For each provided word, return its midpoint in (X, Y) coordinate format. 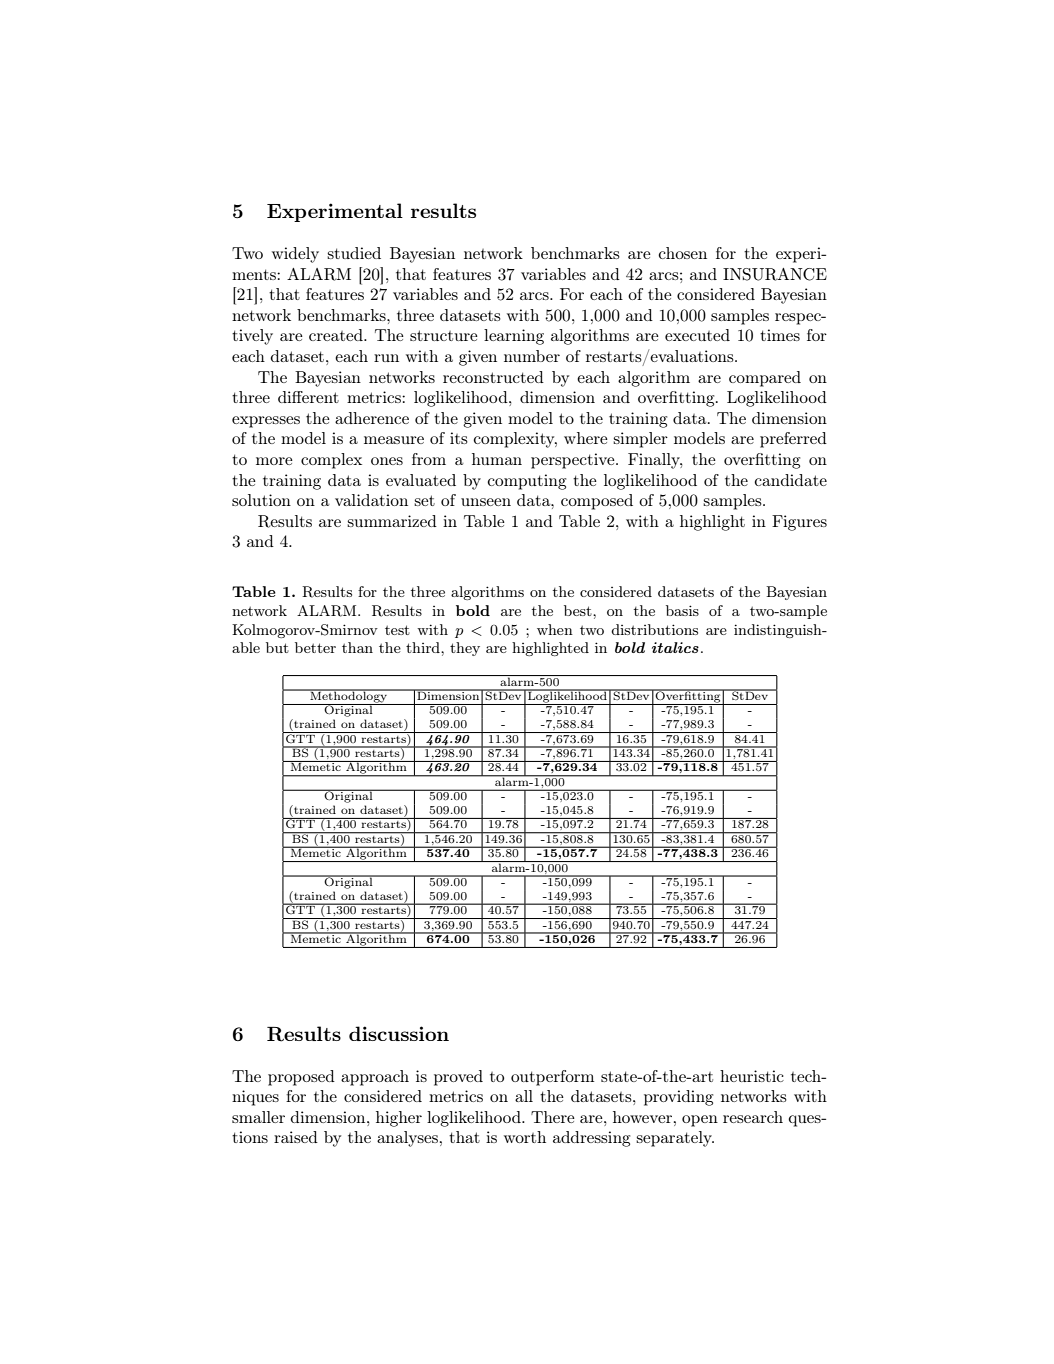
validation (371, 500)
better (315, 647)
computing (526, 482)
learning (514, 337)
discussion (399, 1033)
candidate (790, 480)
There (553, 1117)
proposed (301, 1078)
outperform (552, 1078)
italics (675, 647)
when (555, 629)
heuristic (752, 1076)
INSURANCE (775, 274)
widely (295, 255)
